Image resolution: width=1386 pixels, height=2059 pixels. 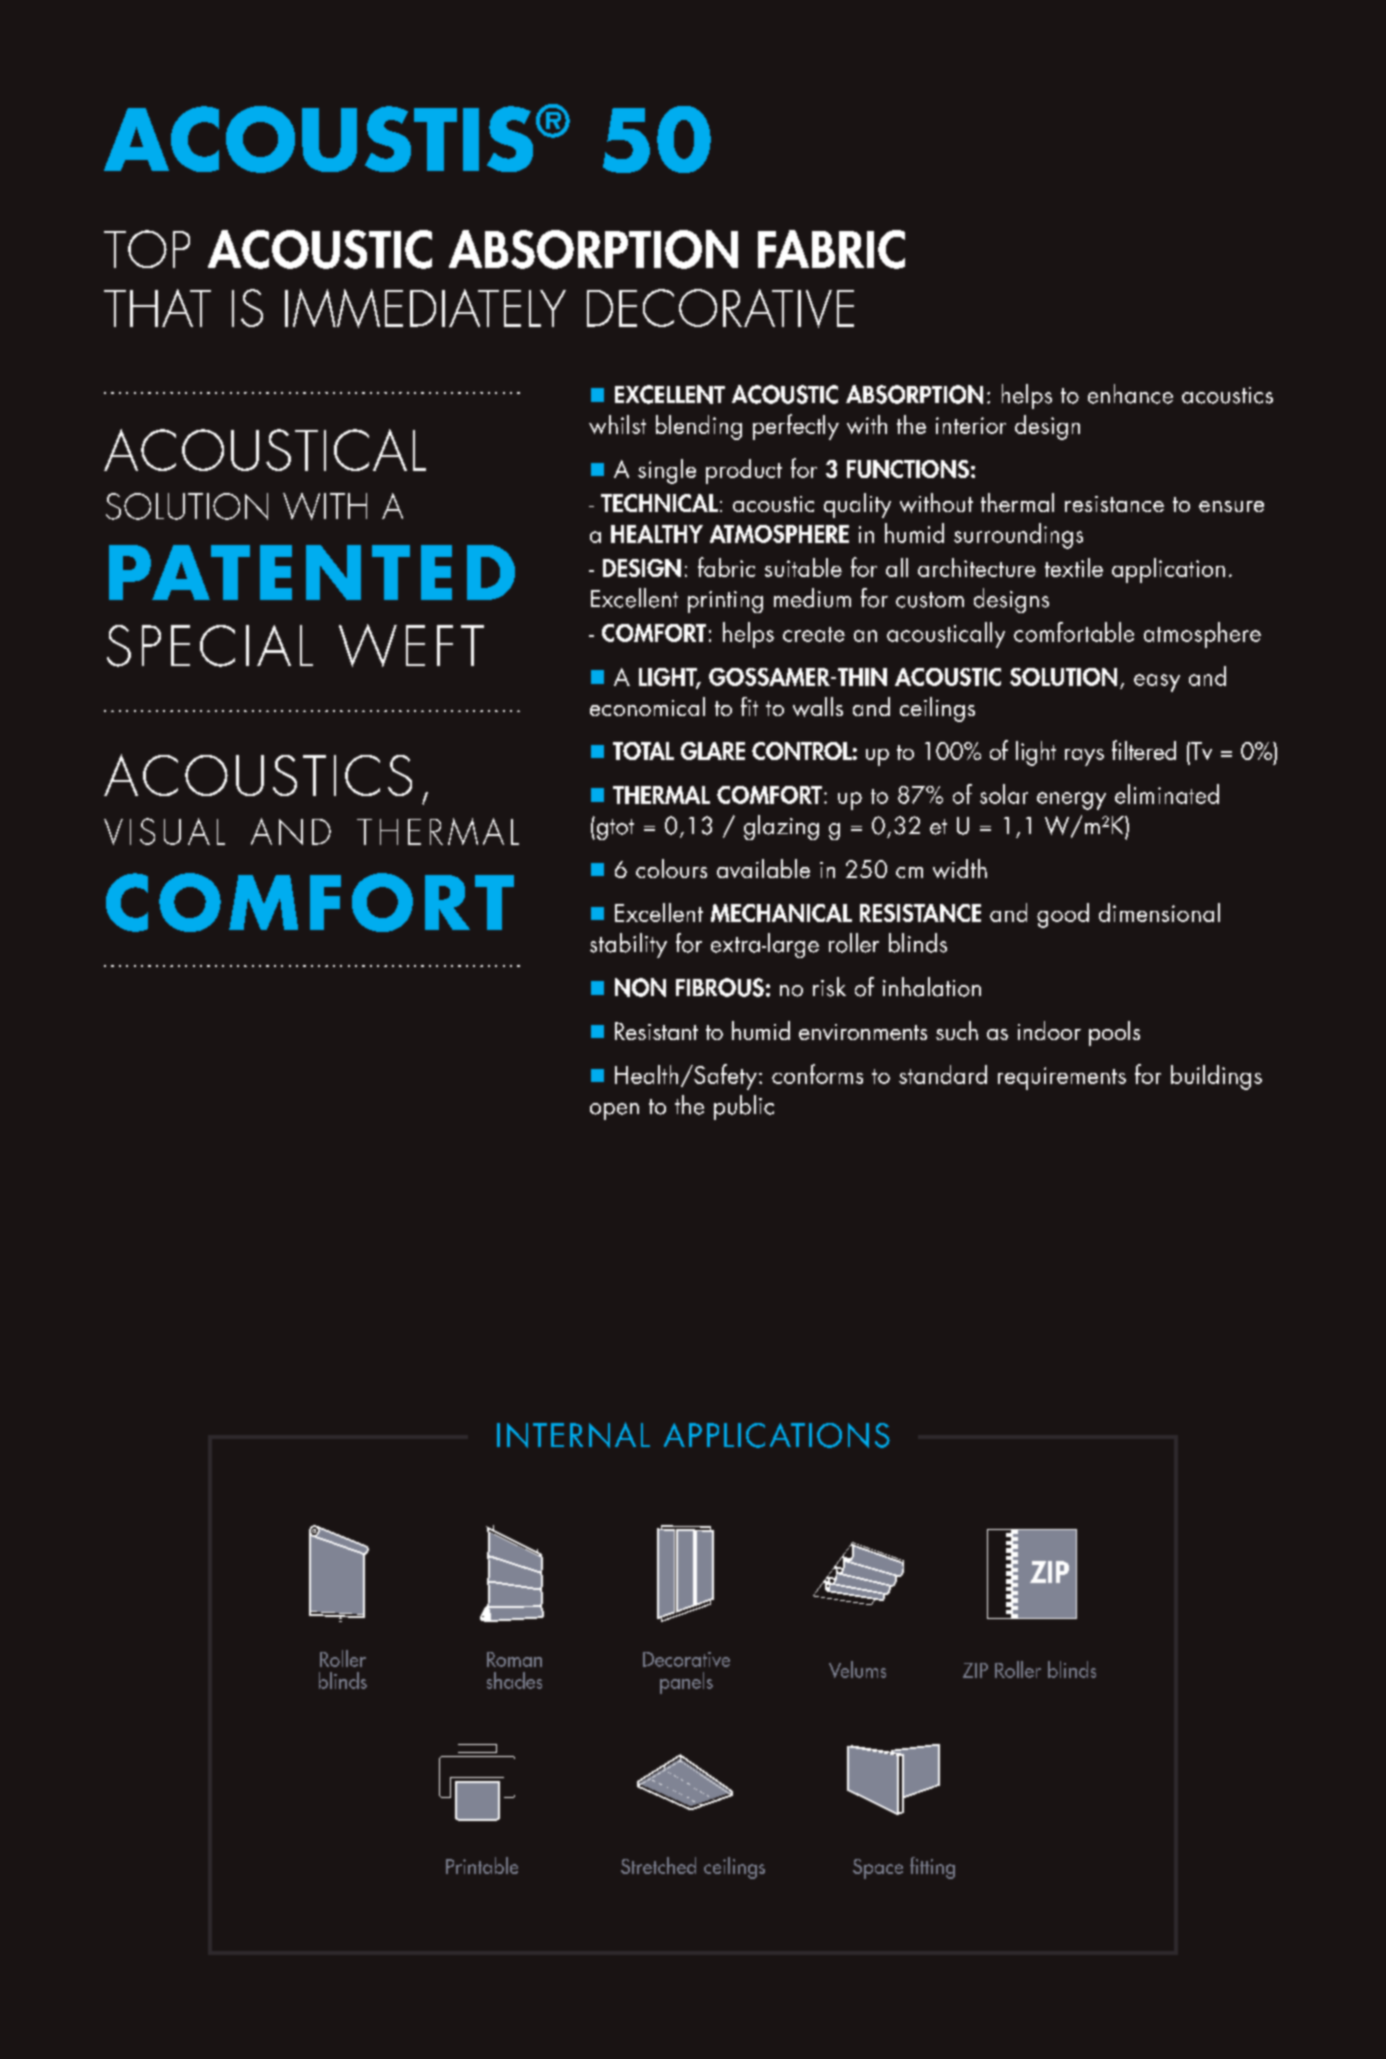 What do you see at coordinates (164, 831) in the screenshot?
I see `VISUAL` at bounding box center [164, 831].
